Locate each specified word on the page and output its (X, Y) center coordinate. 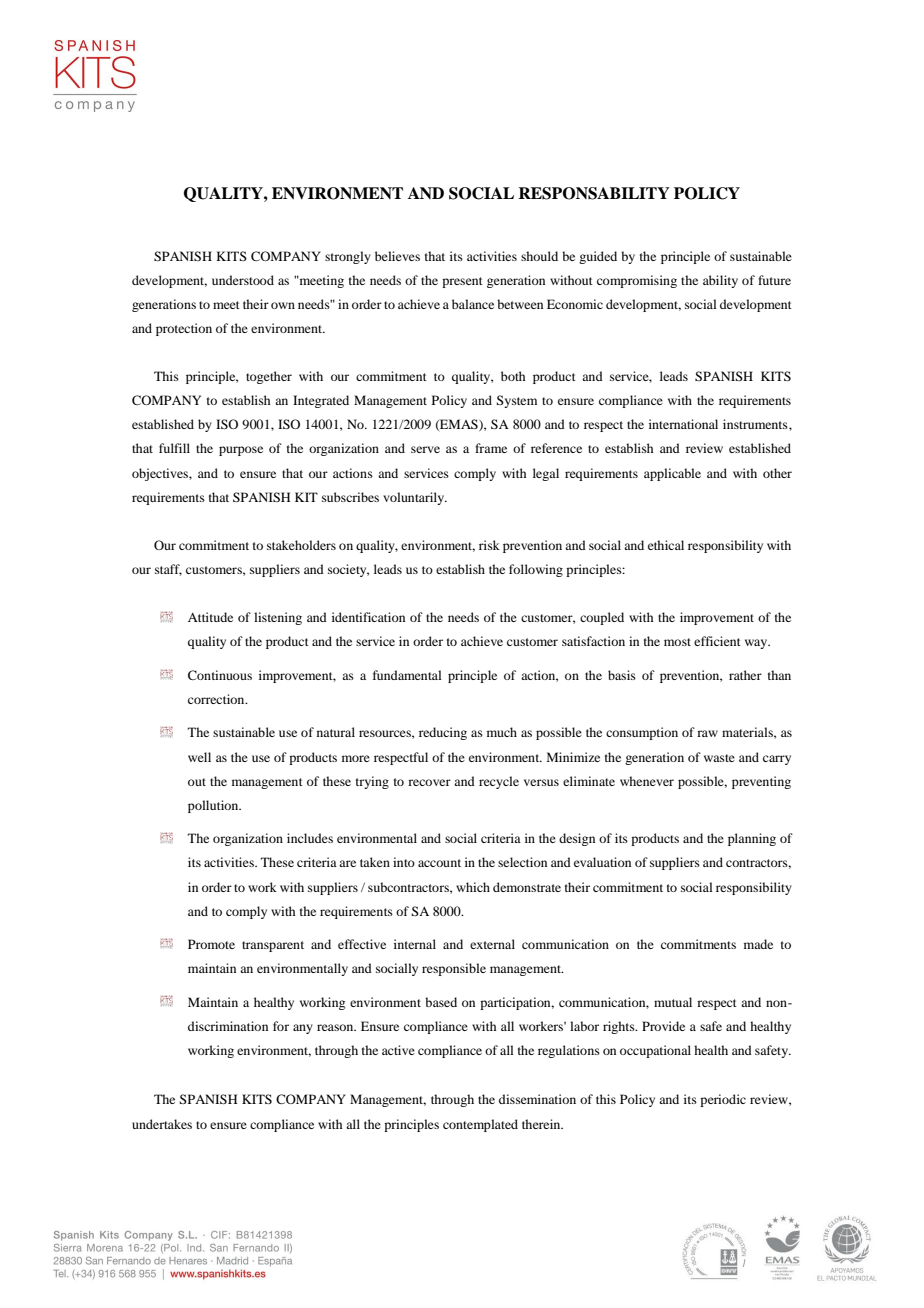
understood (243, 280)
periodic (723, 1100)
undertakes (162, 1124)
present (462, 282)
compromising (637, 281)
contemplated (480, 1125)
